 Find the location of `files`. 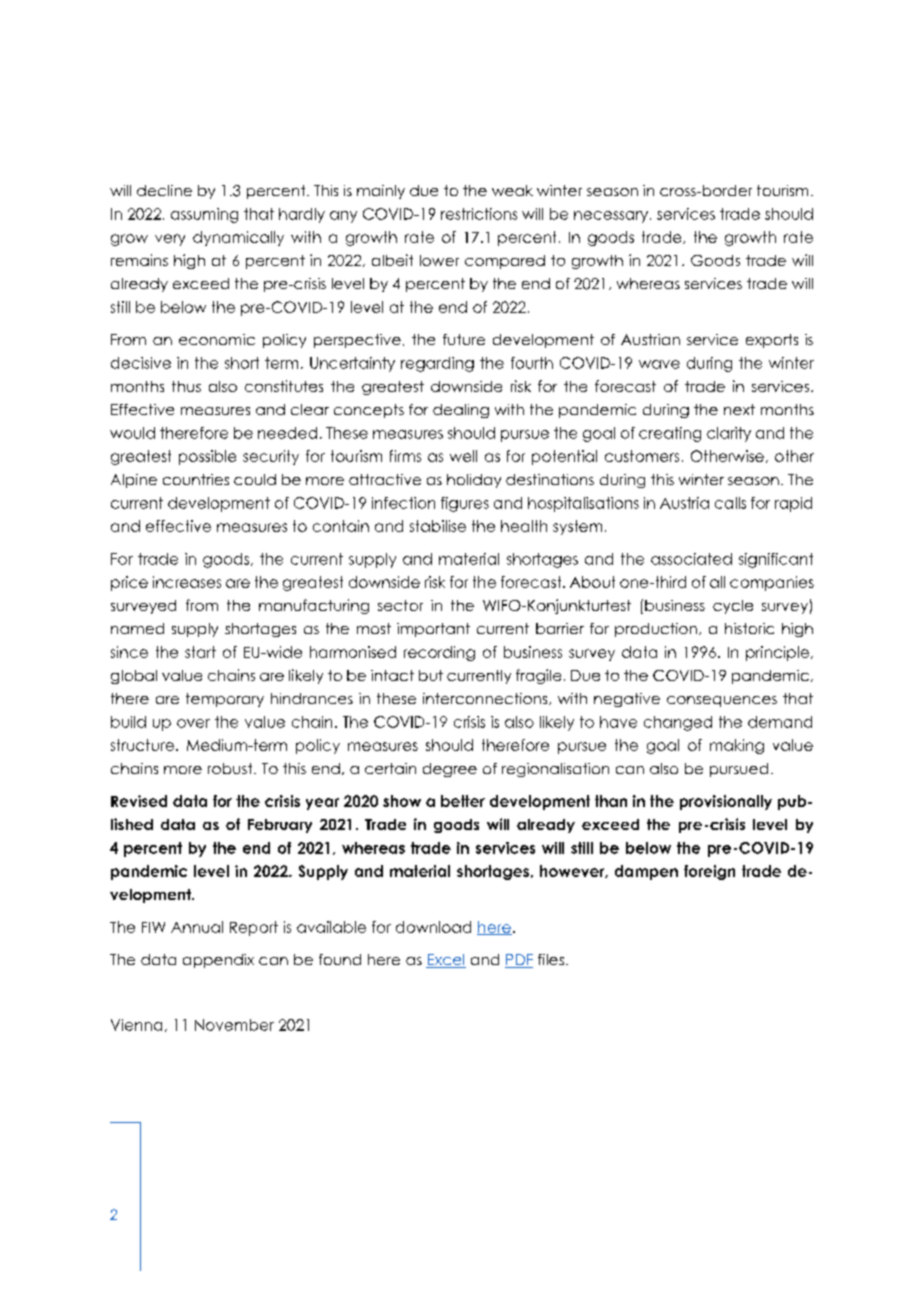

files is located at coordinates (551, 959).
